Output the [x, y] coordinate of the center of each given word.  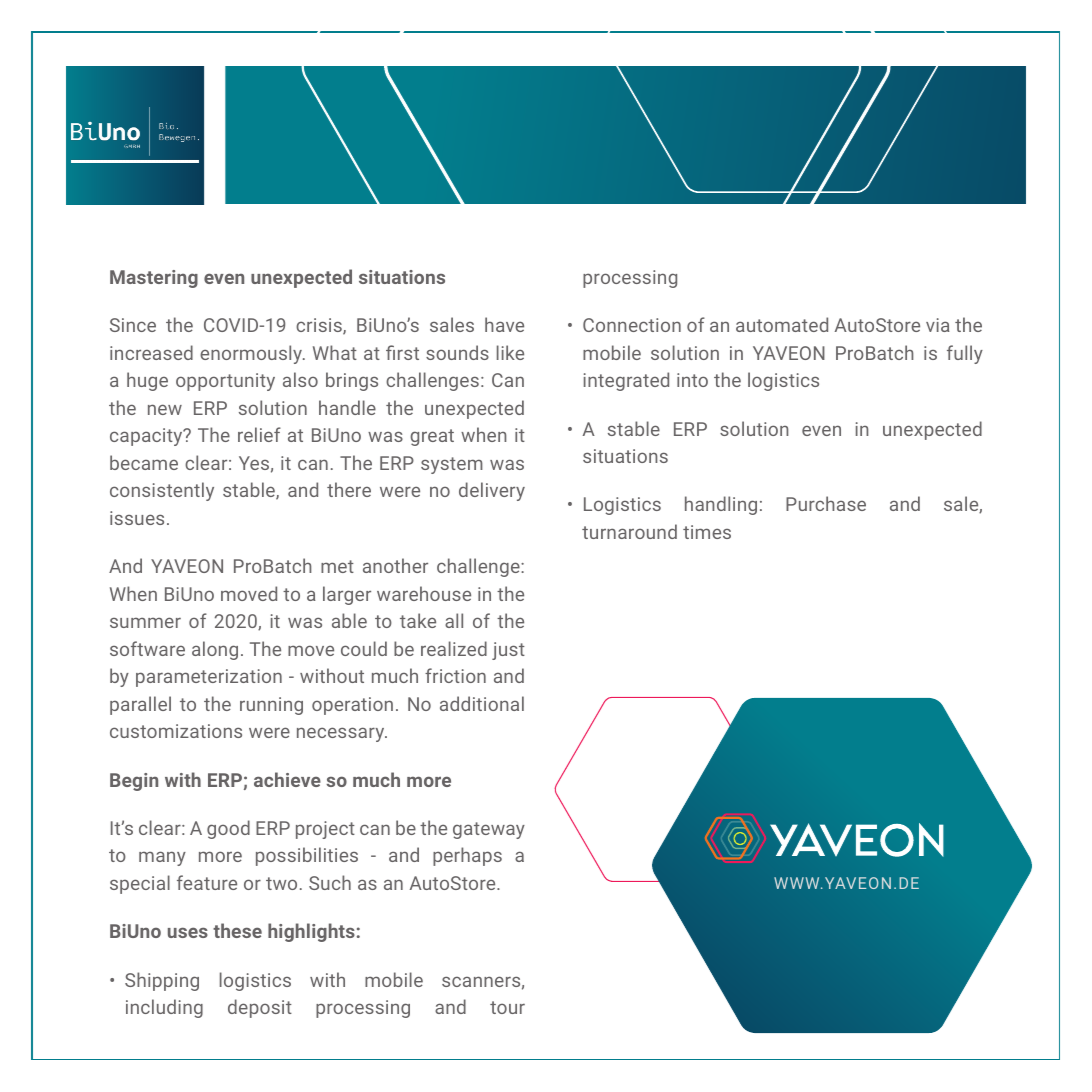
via [938, 325]
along [215, 650]
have [504, 324]
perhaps [467, 856]
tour [507, 1007]
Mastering [154, 279]
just [508, 651]
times [707, 532]
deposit [260, 1008]
